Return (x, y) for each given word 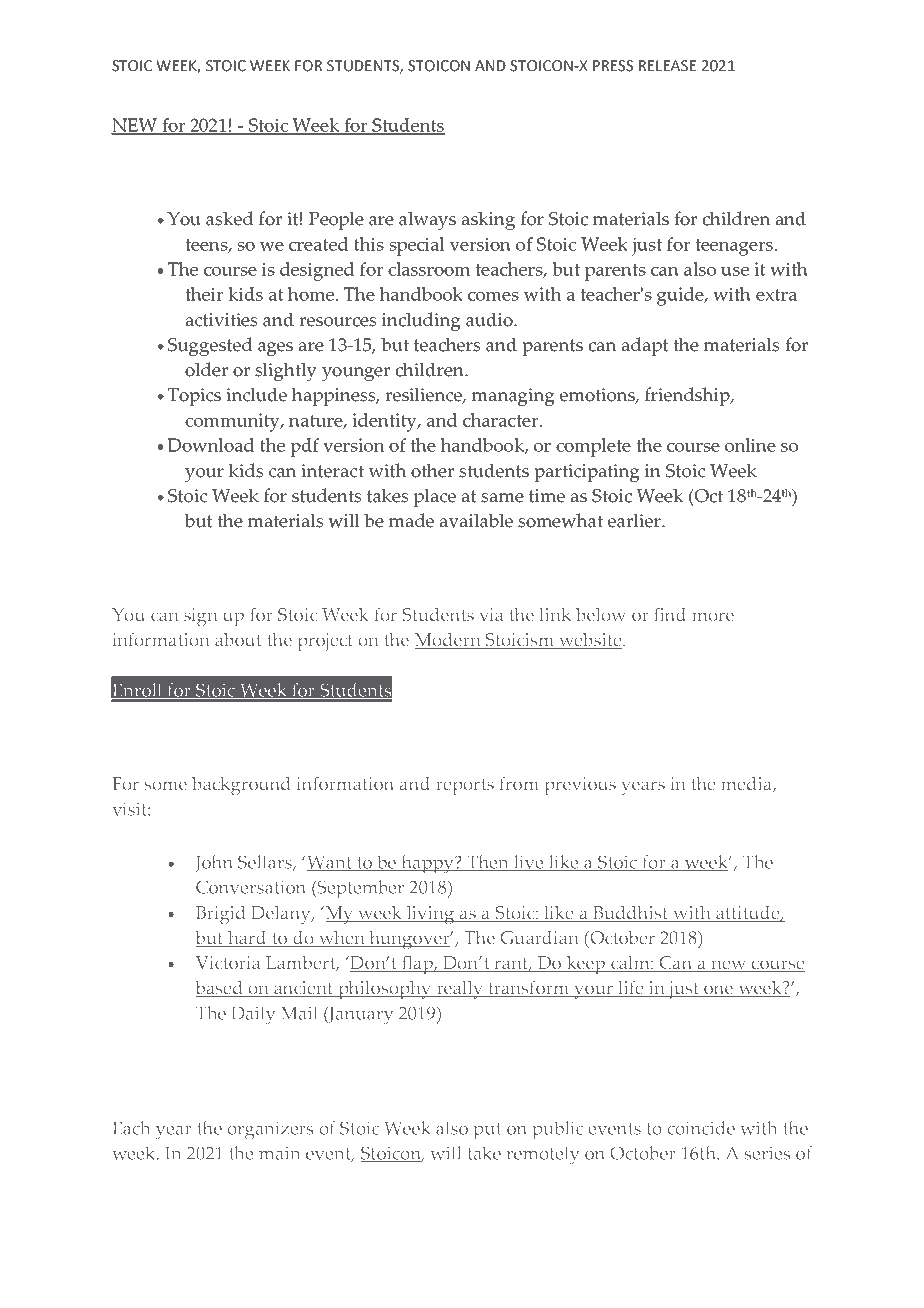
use (735, 271)
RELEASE (667, 66)
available (476, 520)
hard (247, 938)
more (713, 617)
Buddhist (630, 913)
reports (465, 786)
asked (230, 218)
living (430, 915)
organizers (270, 1130)
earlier (635, 520)
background (241, 786)
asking (488, 220)
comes (493, 296)
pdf (304, 447)
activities (221, 320)
